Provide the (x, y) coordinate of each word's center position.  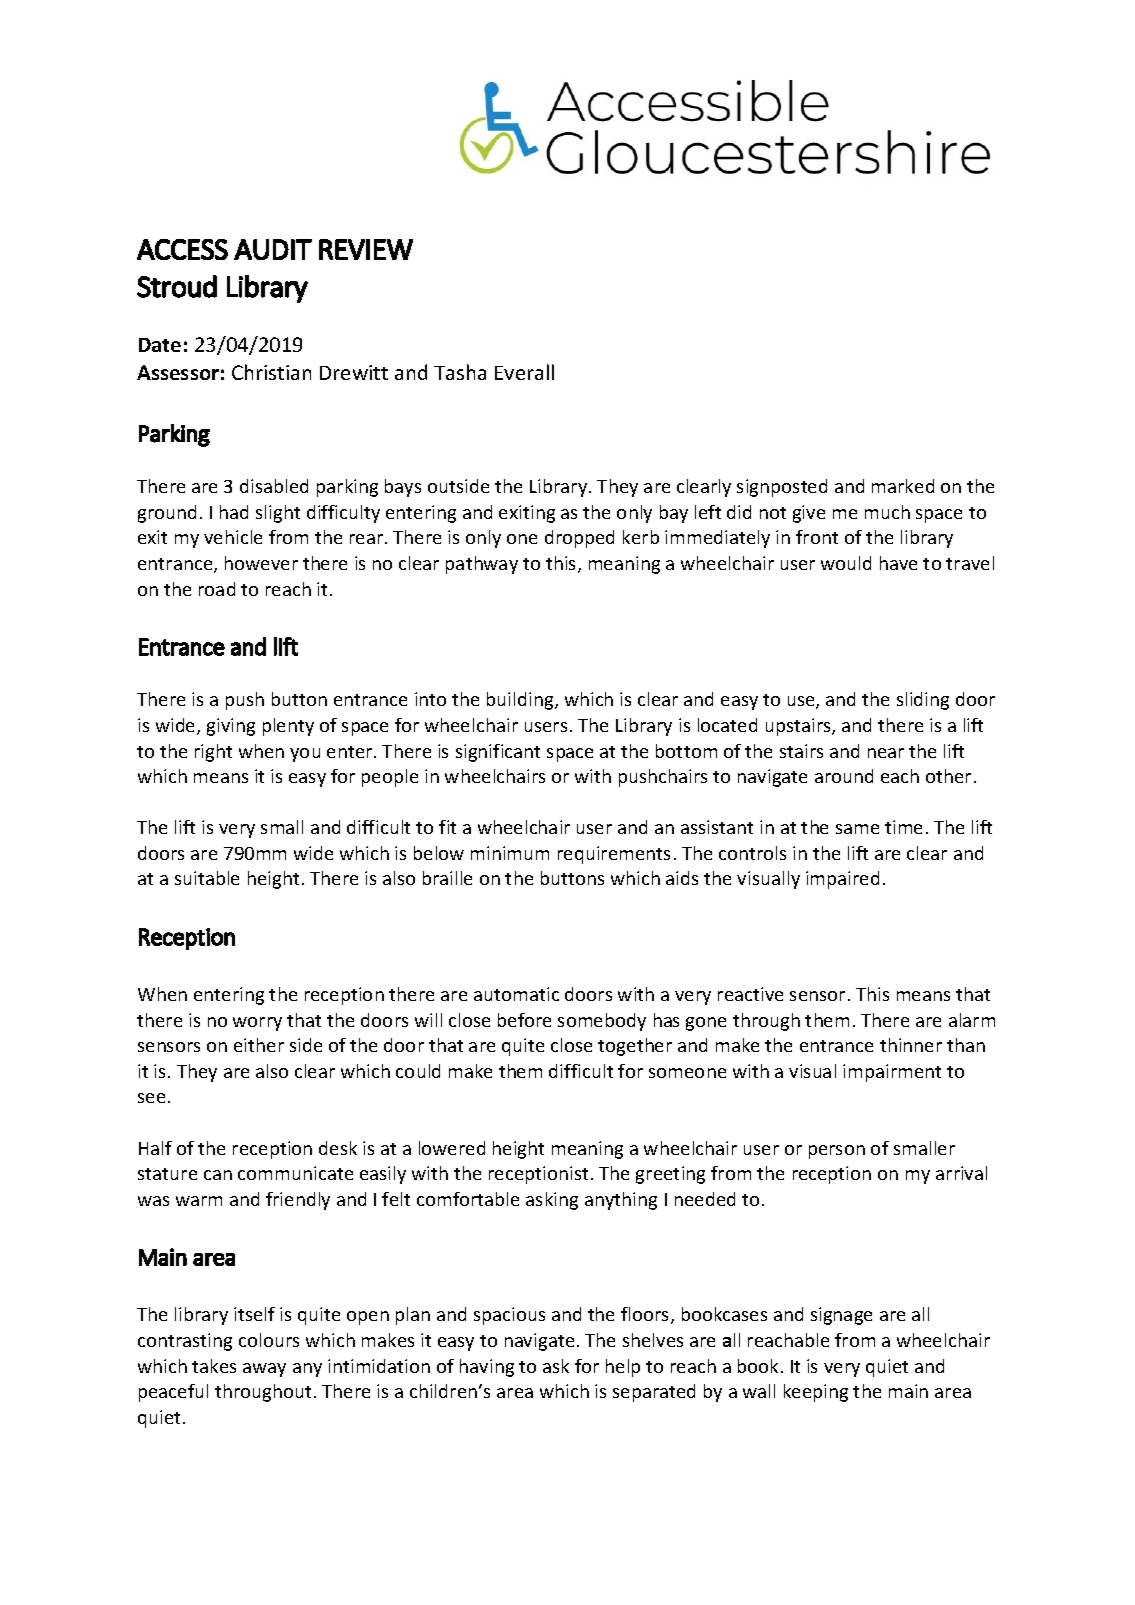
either (259, 1045)
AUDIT (273, 249)
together (635, 1047)
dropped (579, 539)
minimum (510, 853)
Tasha (460, 372)
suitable (207, 878)
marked (903, 486)
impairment (892, 1073)
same (857, 829)
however (261, 563)
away (264, 1370)
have (898, 563)
